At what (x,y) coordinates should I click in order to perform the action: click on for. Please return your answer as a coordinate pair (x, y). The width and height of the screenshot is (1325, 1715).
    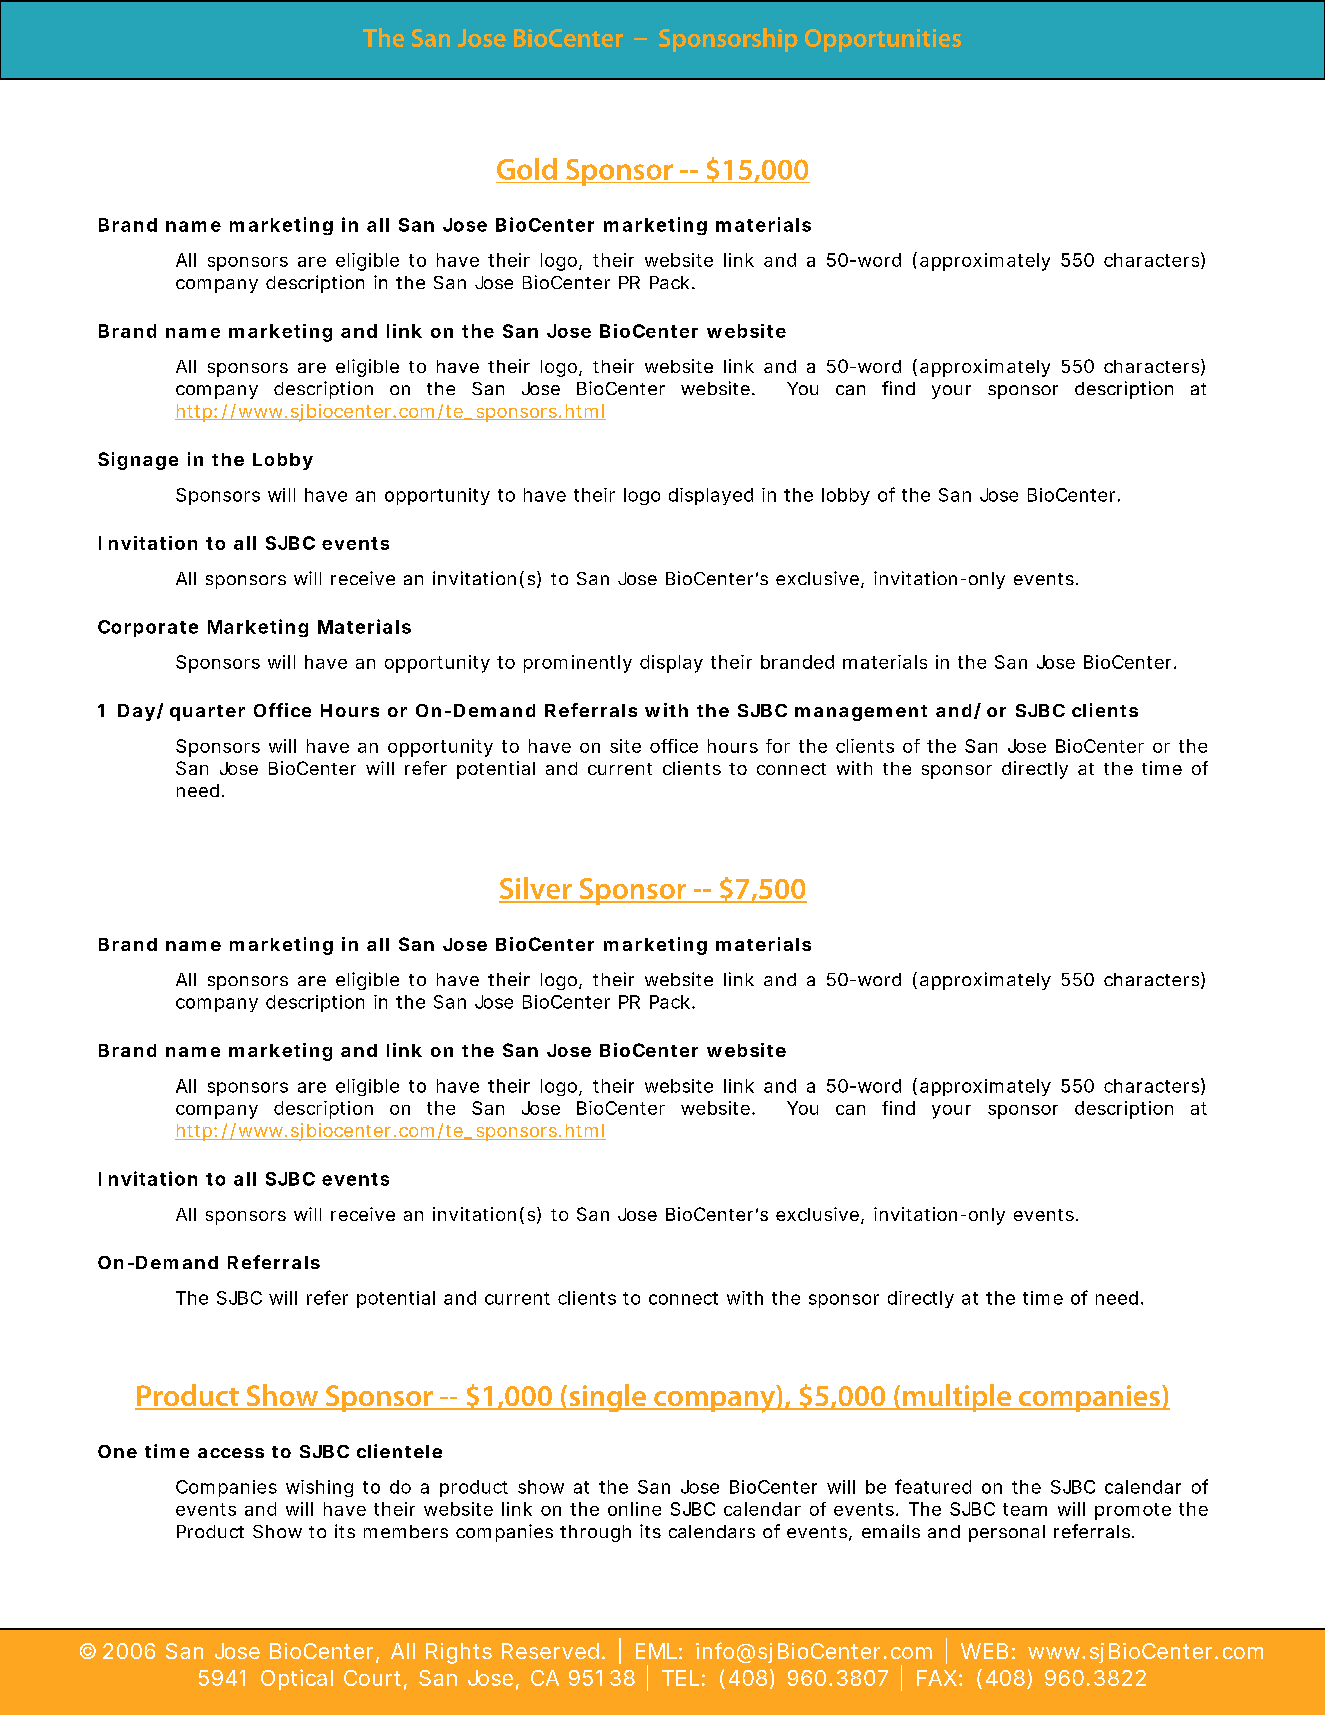
    Looking at the image, I should click on (778, 746).
